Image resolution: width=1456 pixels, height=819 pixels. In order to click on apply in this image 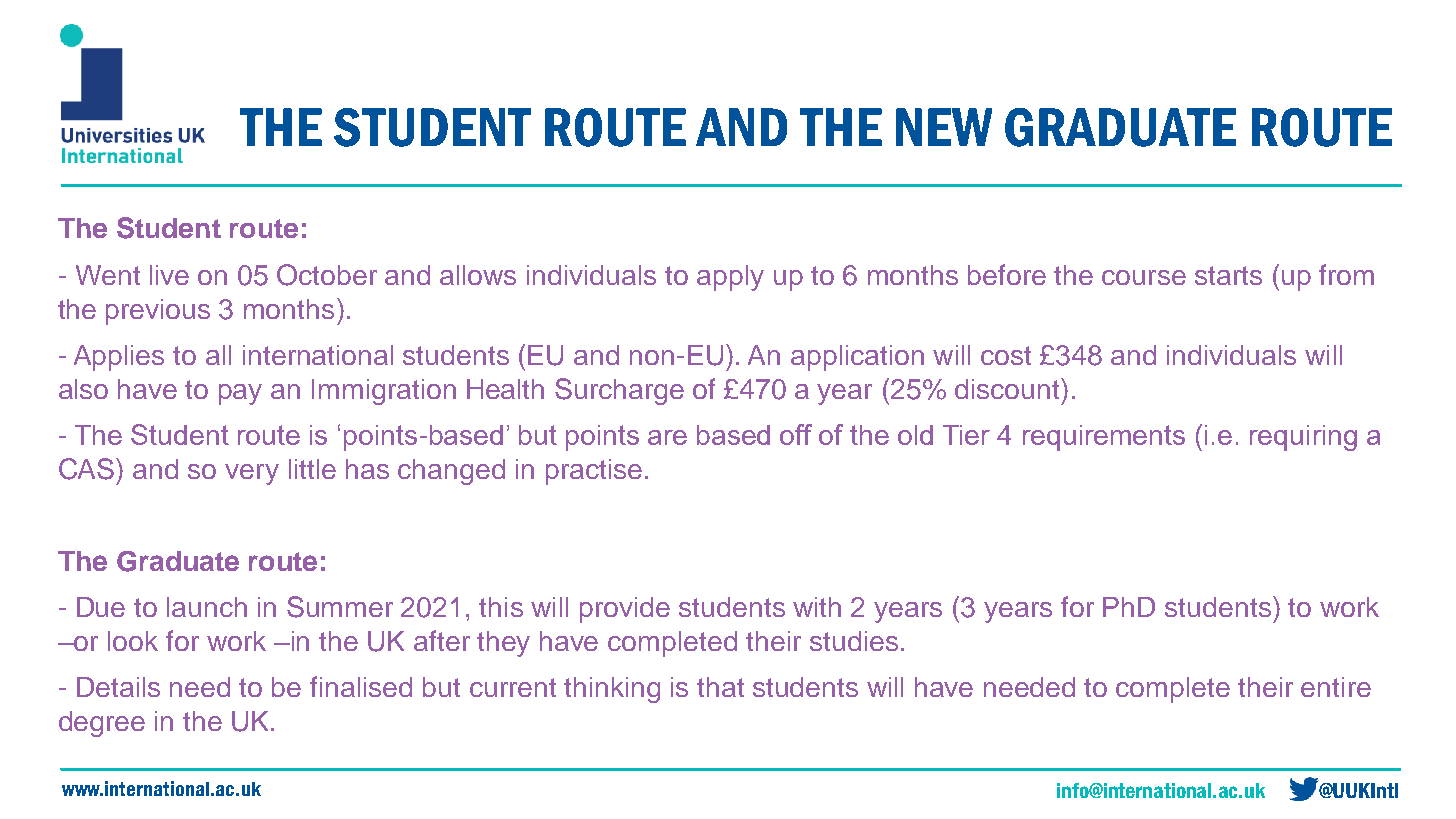, I will do `click(730, 278)`.
